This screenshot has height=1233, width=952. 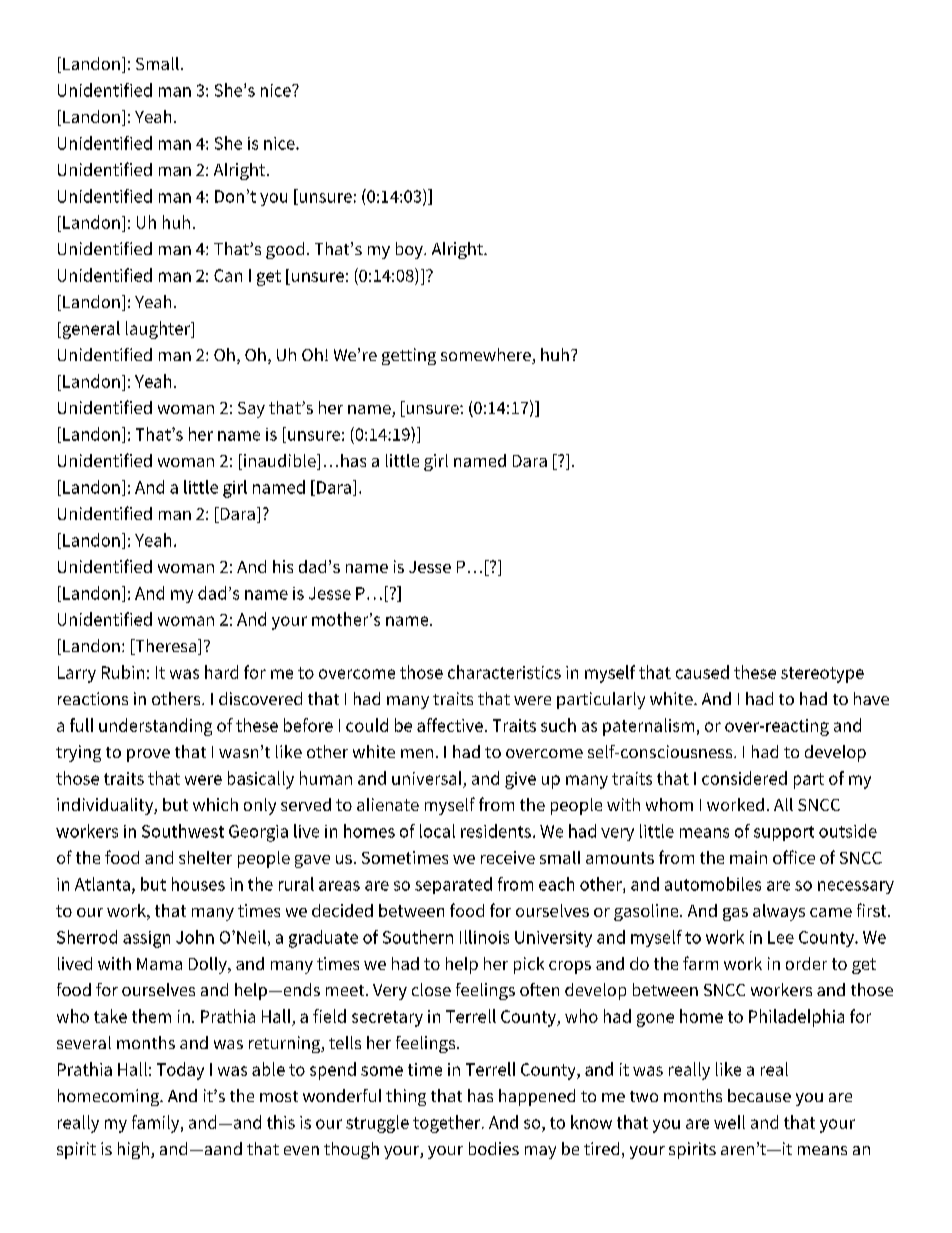 I want to click on Theresa, so click(x=166, y=647).
